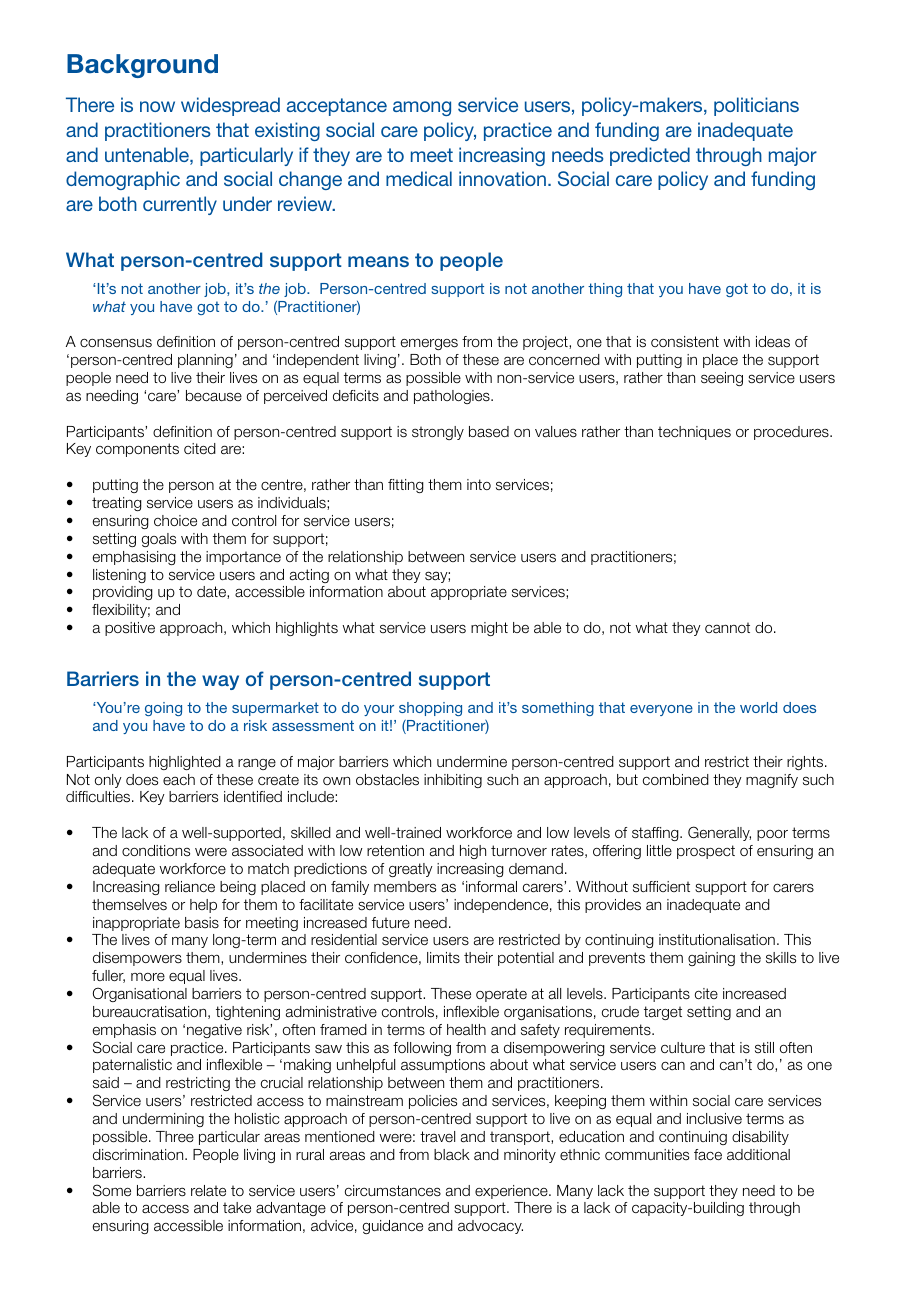  Describe the element at coordinates (137, 450) in the screenshot. I see `components` at that location.
